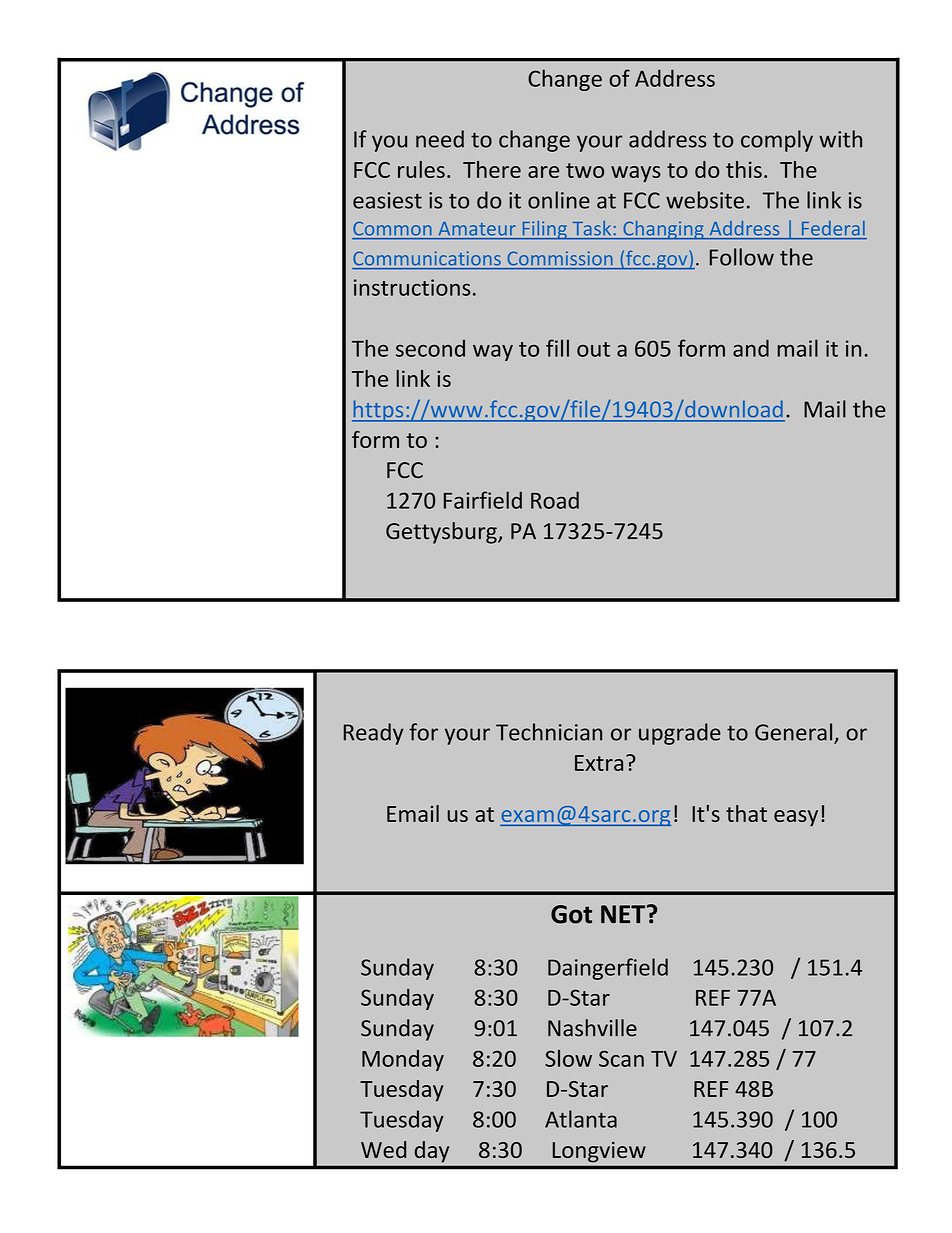  Describe the element at coordinates (751, 348) in the document. I see `and` at that location.
